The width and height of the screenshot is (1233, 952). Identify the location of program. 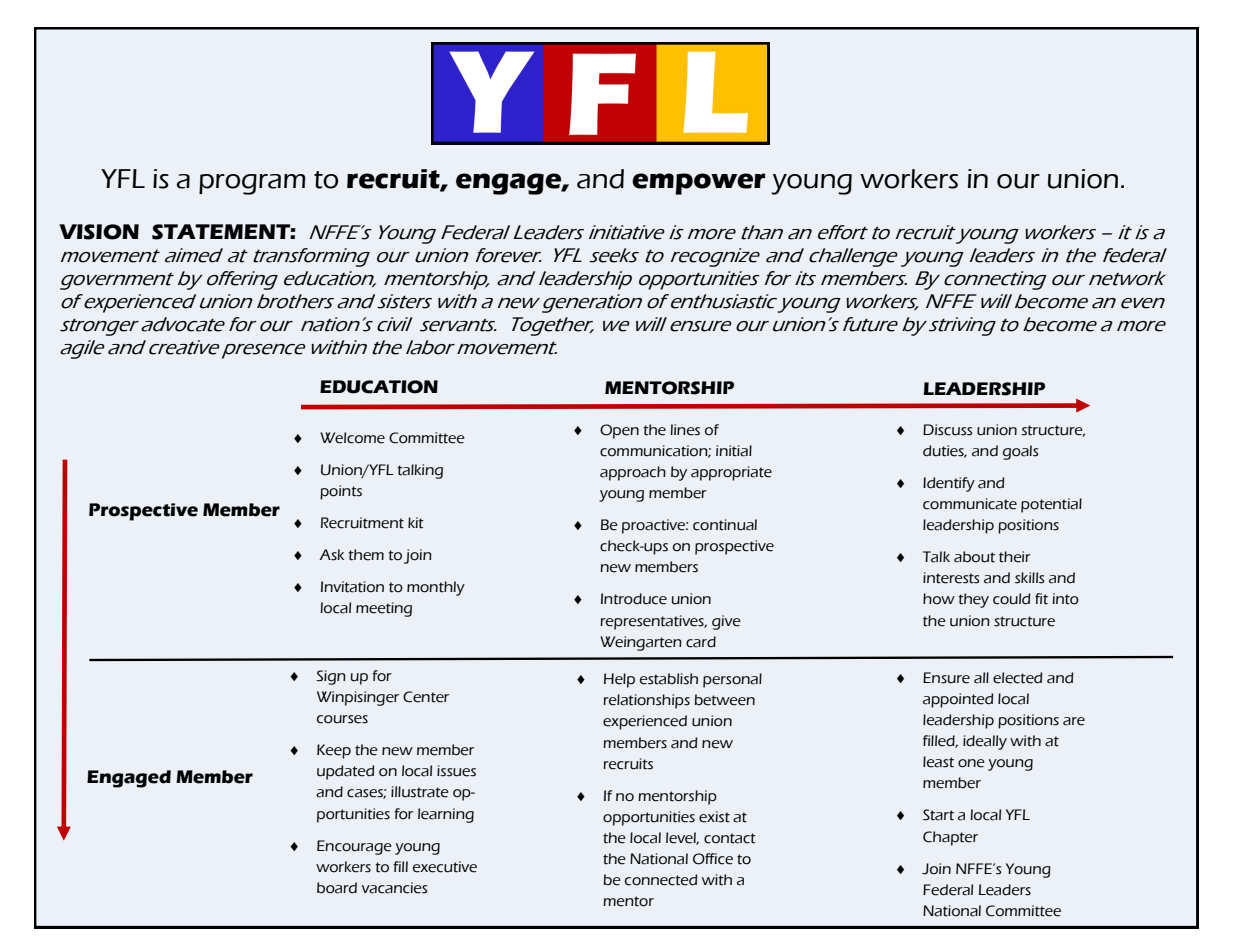
(252, 184).
